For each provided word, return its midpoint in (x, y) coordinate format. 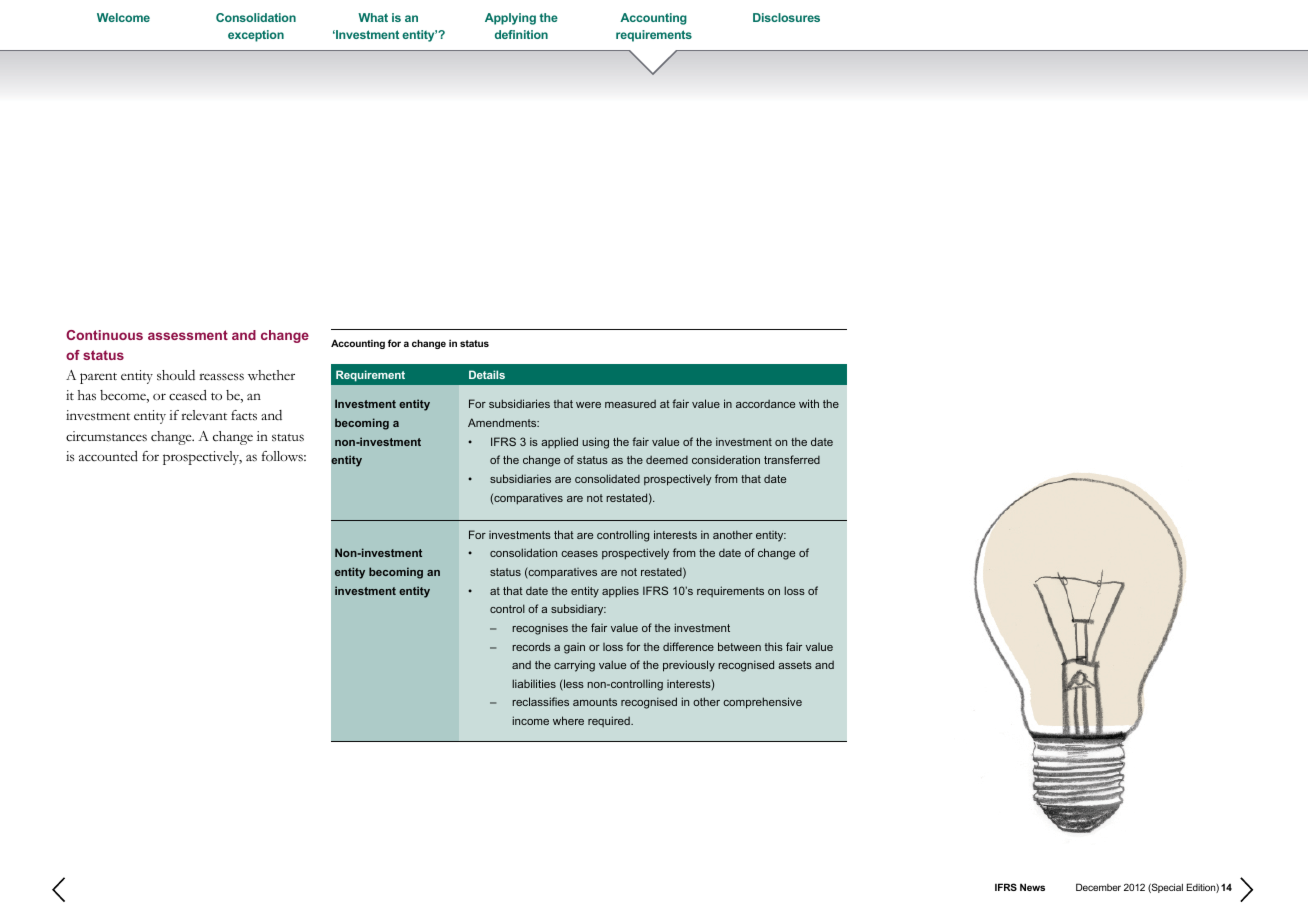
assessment (188, 335)
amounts (595, 702)
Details (487, 374)
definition (521, 34)
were (588, 405)
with (809, 403)
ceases (579, 554)
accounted (108, 456)
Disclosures (786, 17)
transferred (792, 459)
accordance (765, 404)
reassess (221, 377)
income (531, 720)
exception (256, 36)
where (568, 720)
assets (795, 665)
